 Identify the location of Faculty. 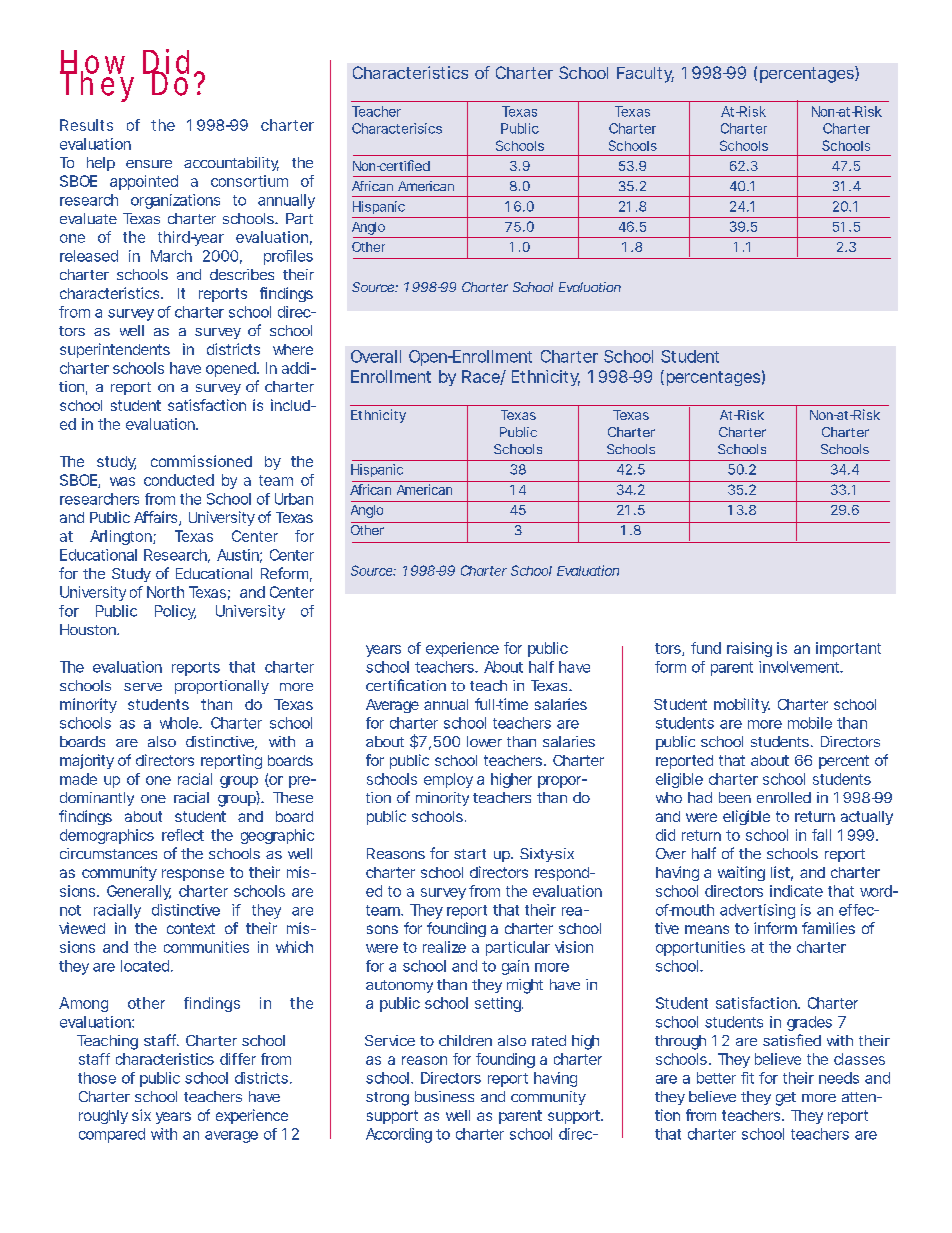
(645, 75).
